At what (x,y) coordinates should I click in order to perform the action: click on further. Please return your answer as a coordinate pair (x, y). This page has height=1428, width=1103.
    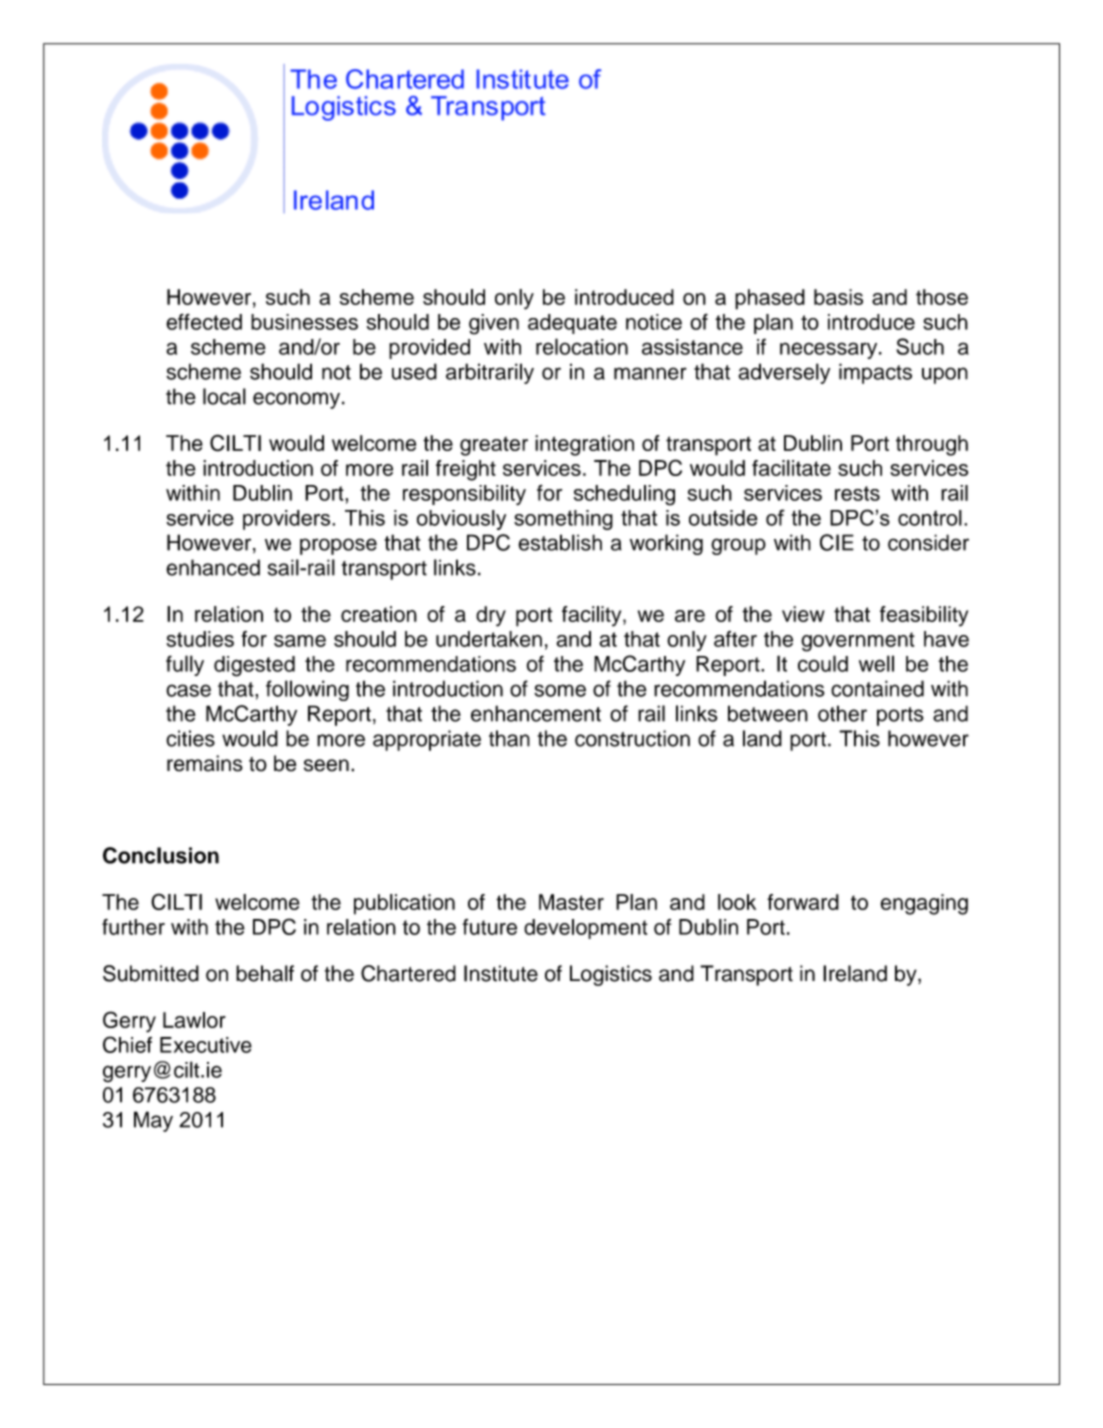
    Looking at the image, I should click on (133, 927).
